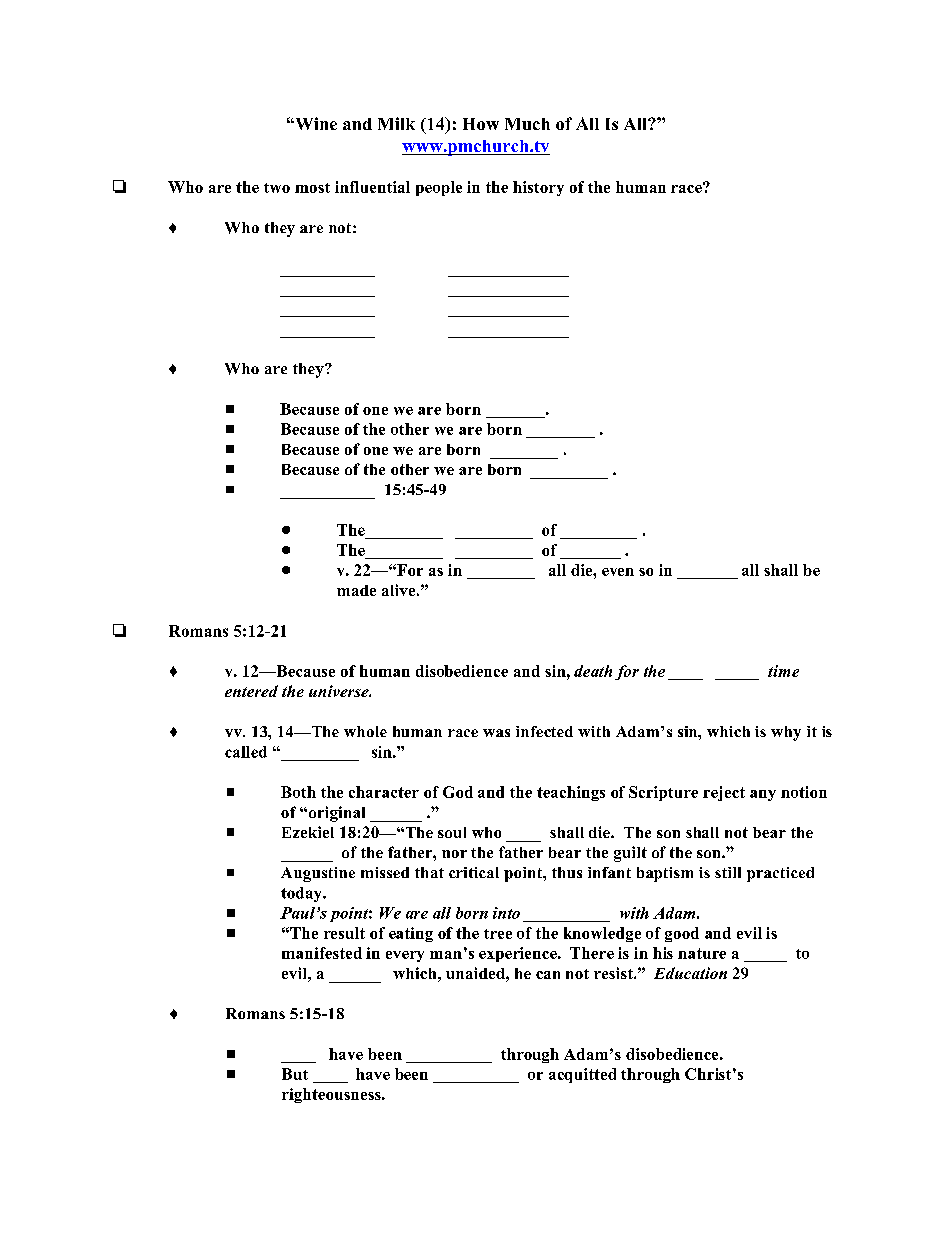  I want to click on Much, so click(527, 124).
